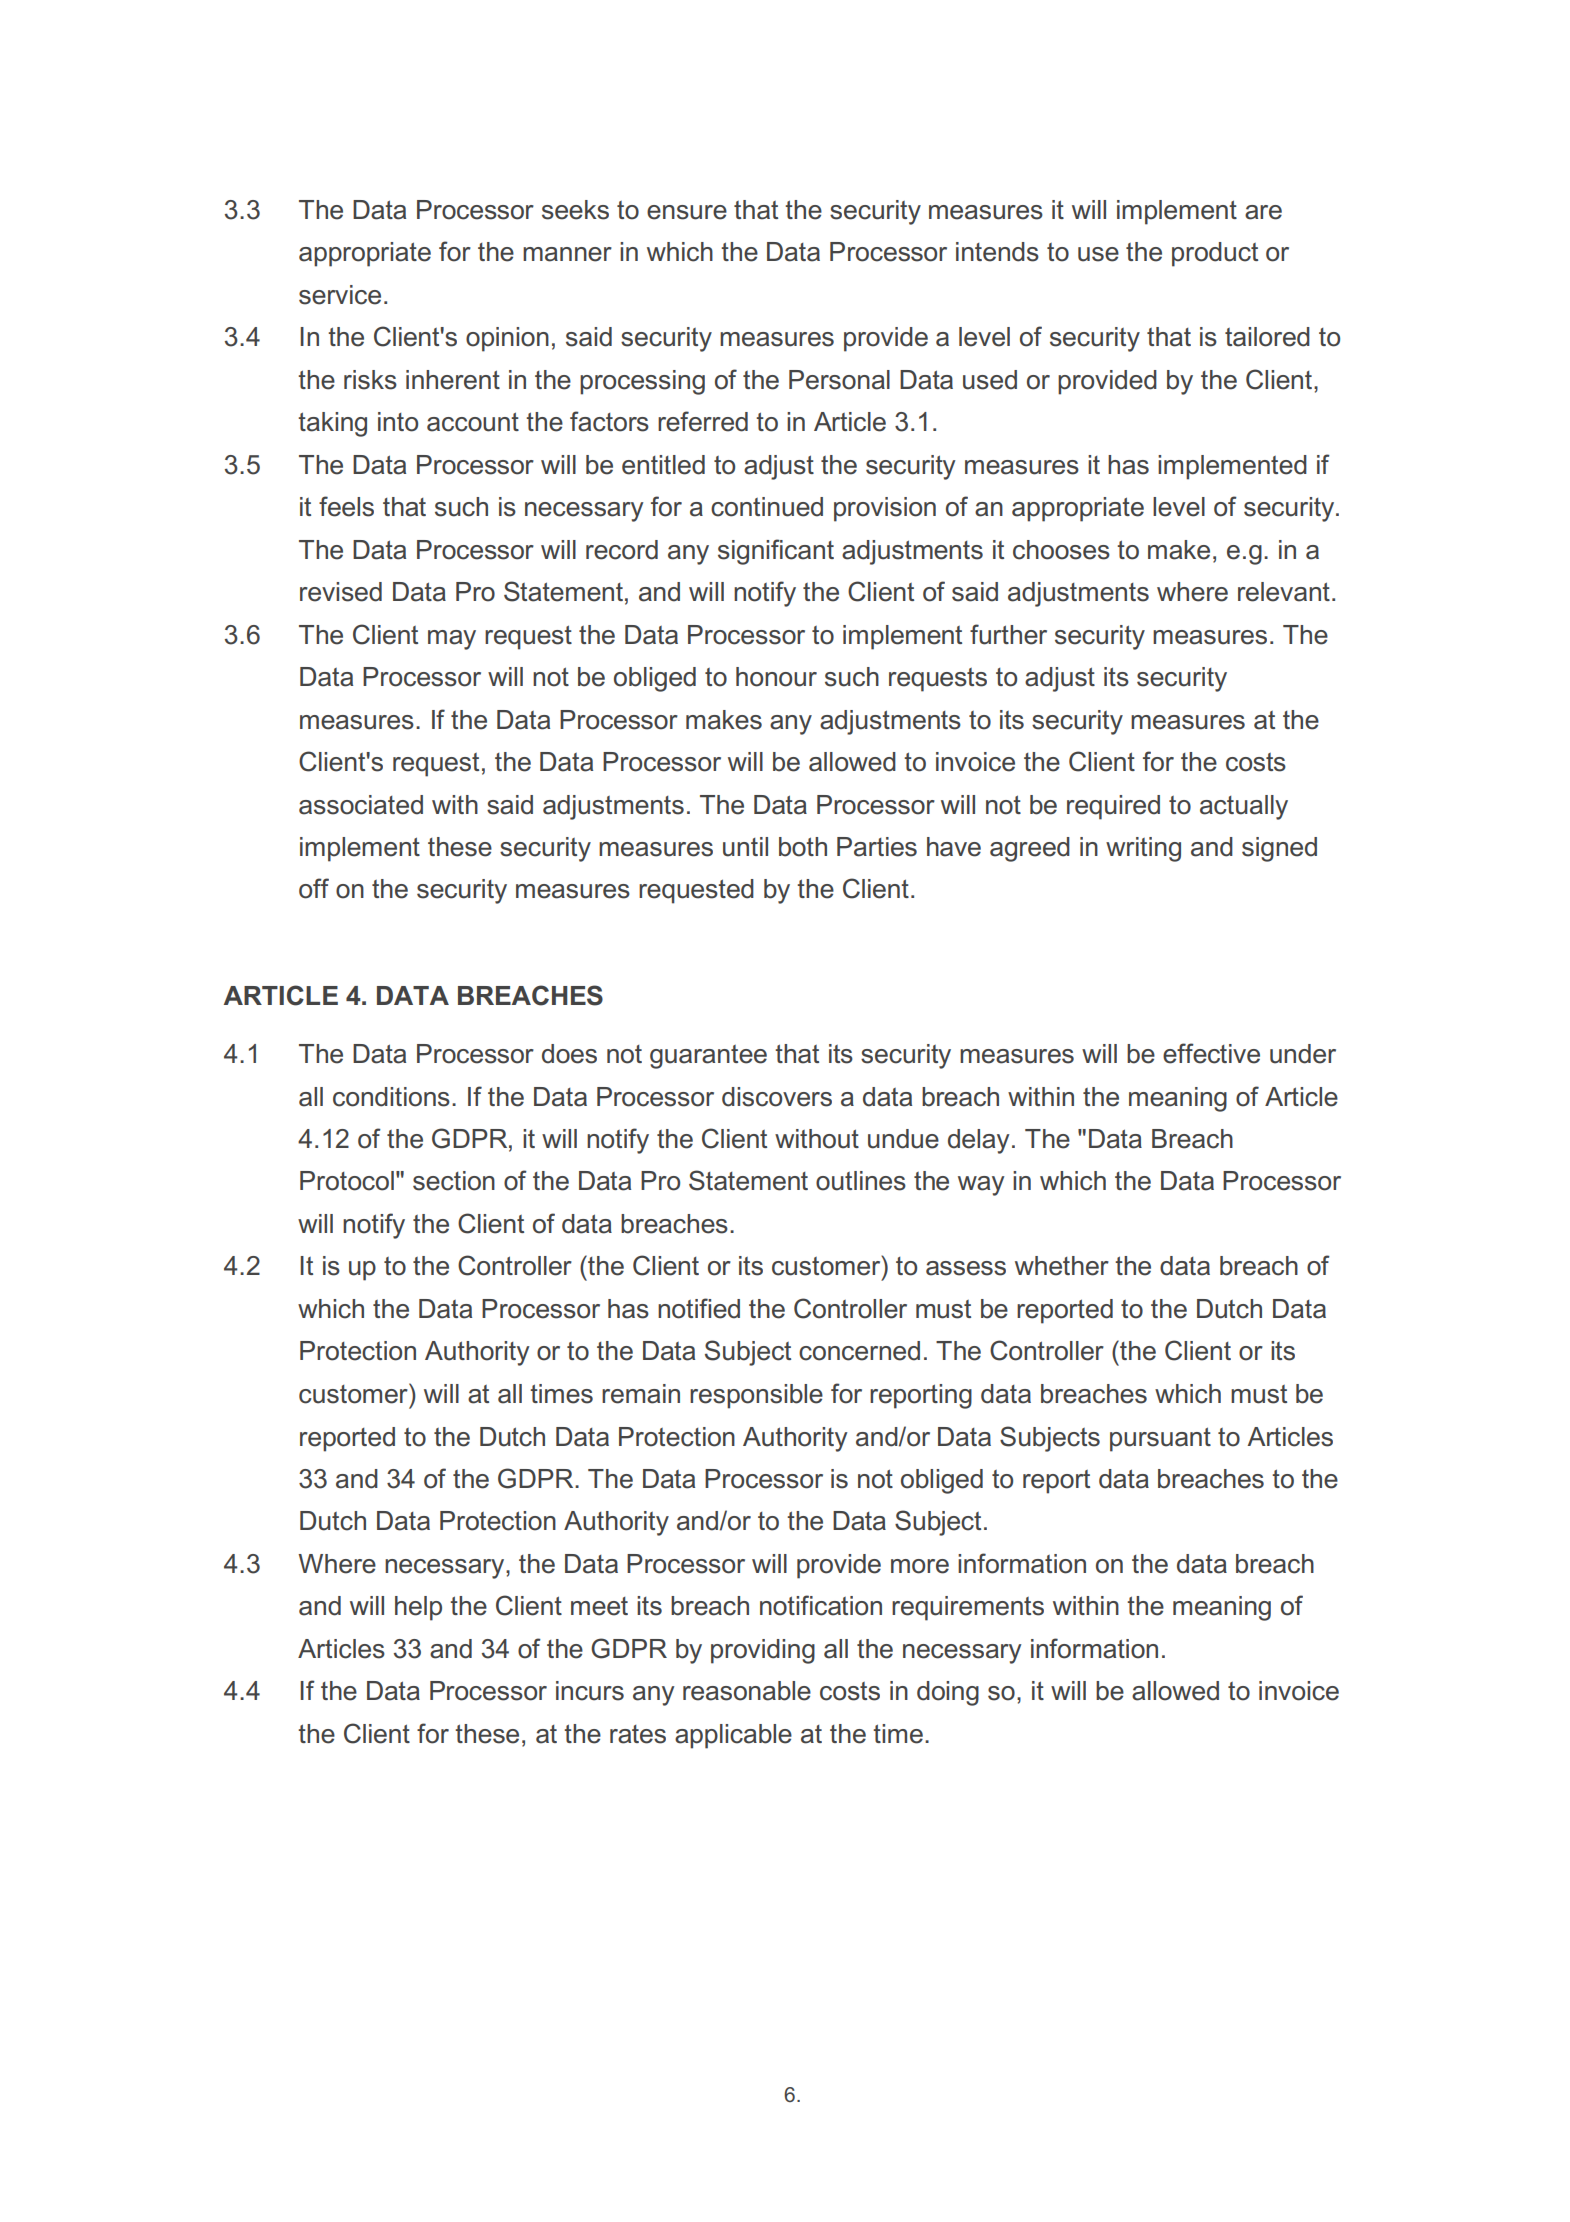  Describe the element at coordinates (418, 1608) in the screenshot. I see `help` at that location.
